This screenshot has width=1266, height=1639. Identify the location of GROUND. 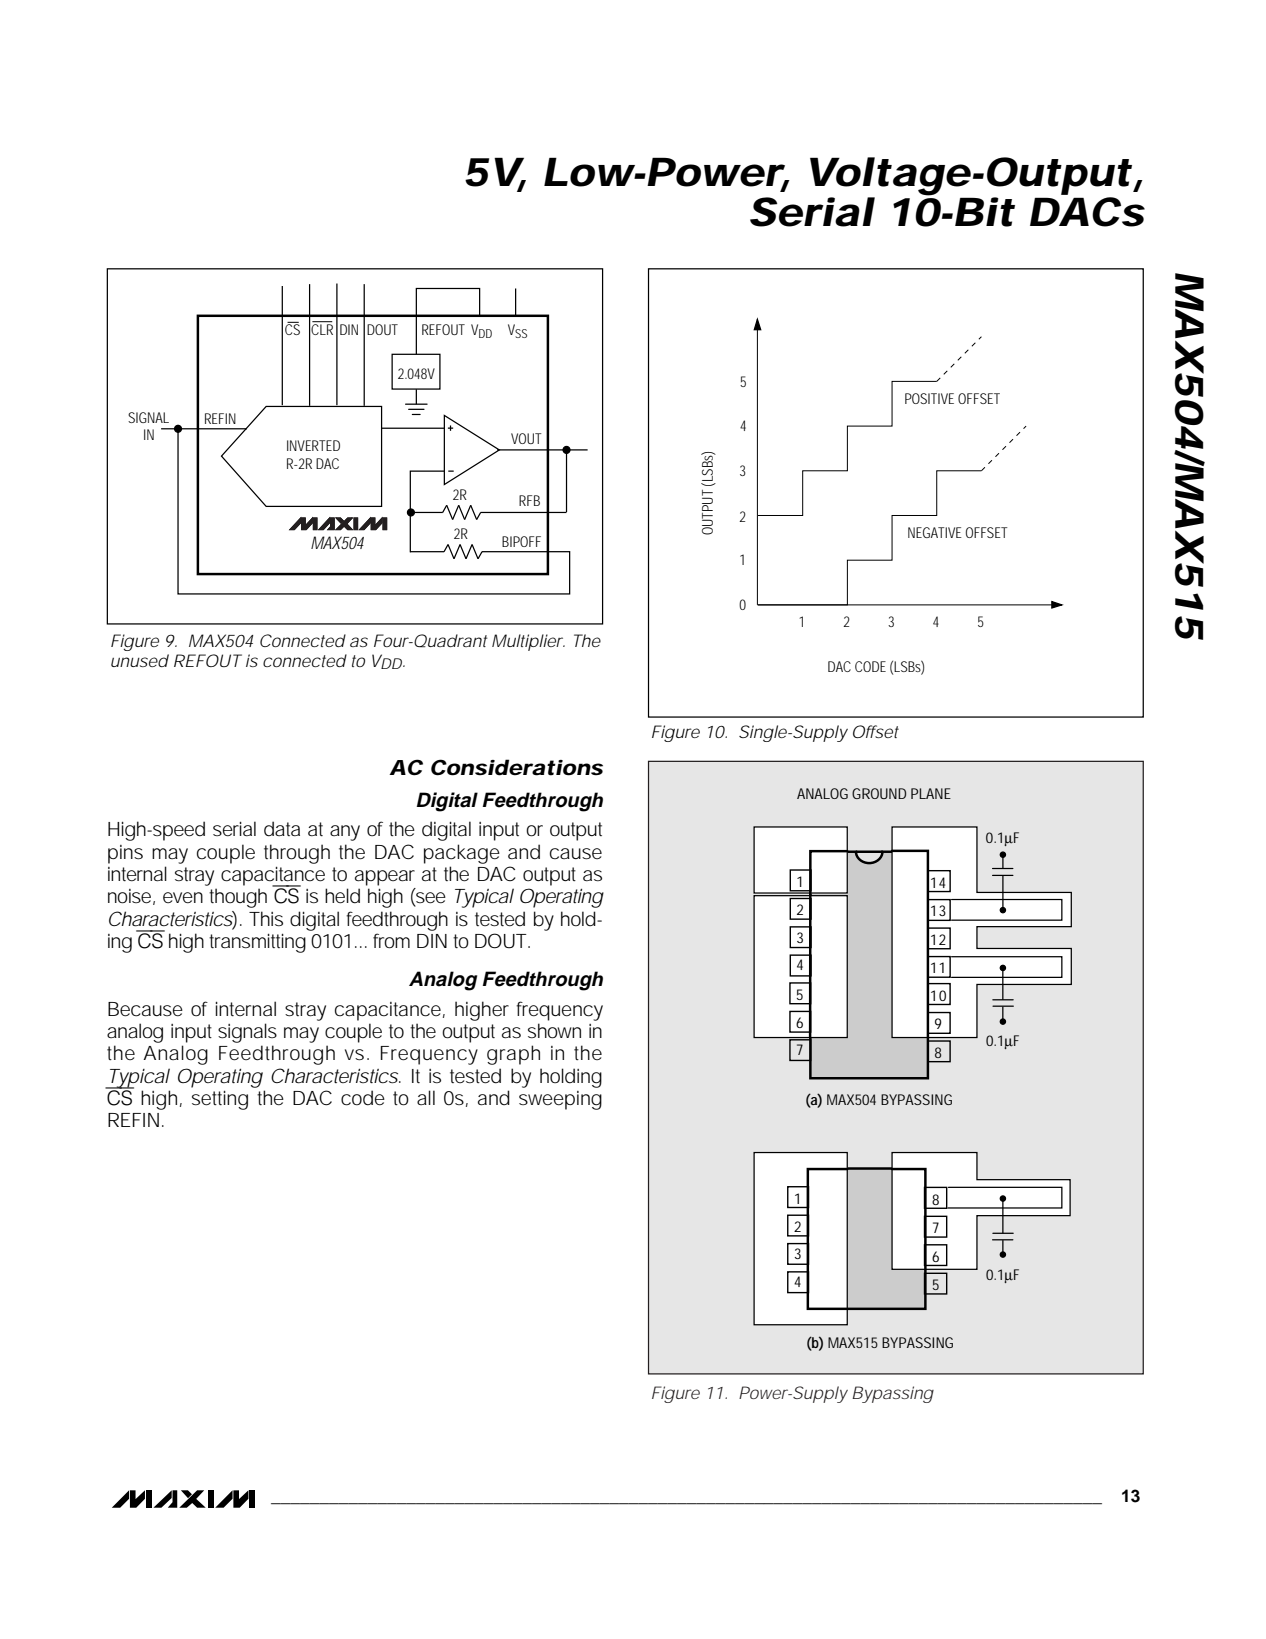
(879, 793).
